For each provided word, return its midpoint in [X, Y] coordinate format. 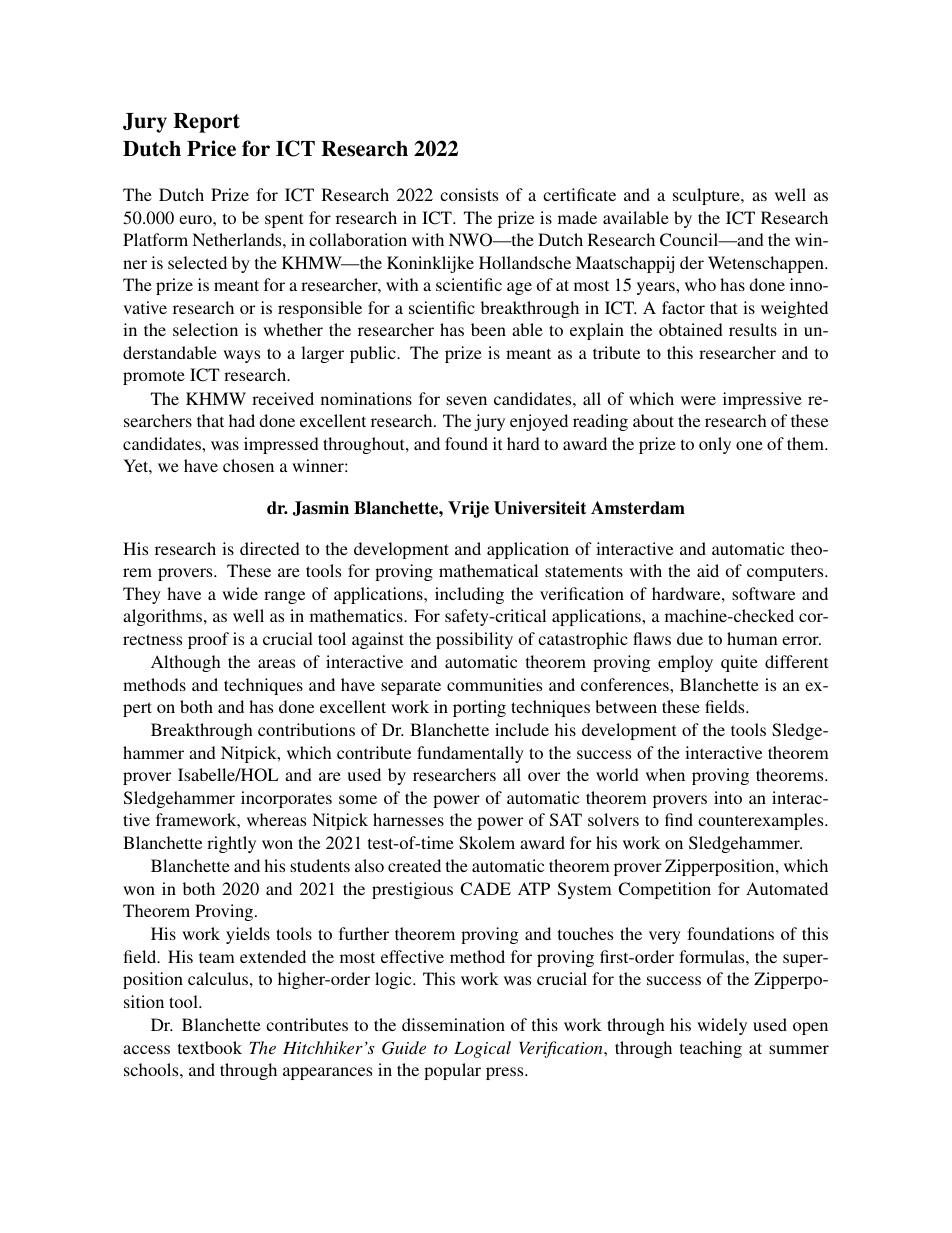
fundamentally [470, 754]
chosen [248, 465]
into [728, 797]
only [715, 445]
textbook [210, 1047]
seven [466, 400]
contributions [306, 729]
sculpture [707, 196]
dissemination [453, 1024]
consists [469, 194]
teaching [711, 1049]
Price [211, 148]
